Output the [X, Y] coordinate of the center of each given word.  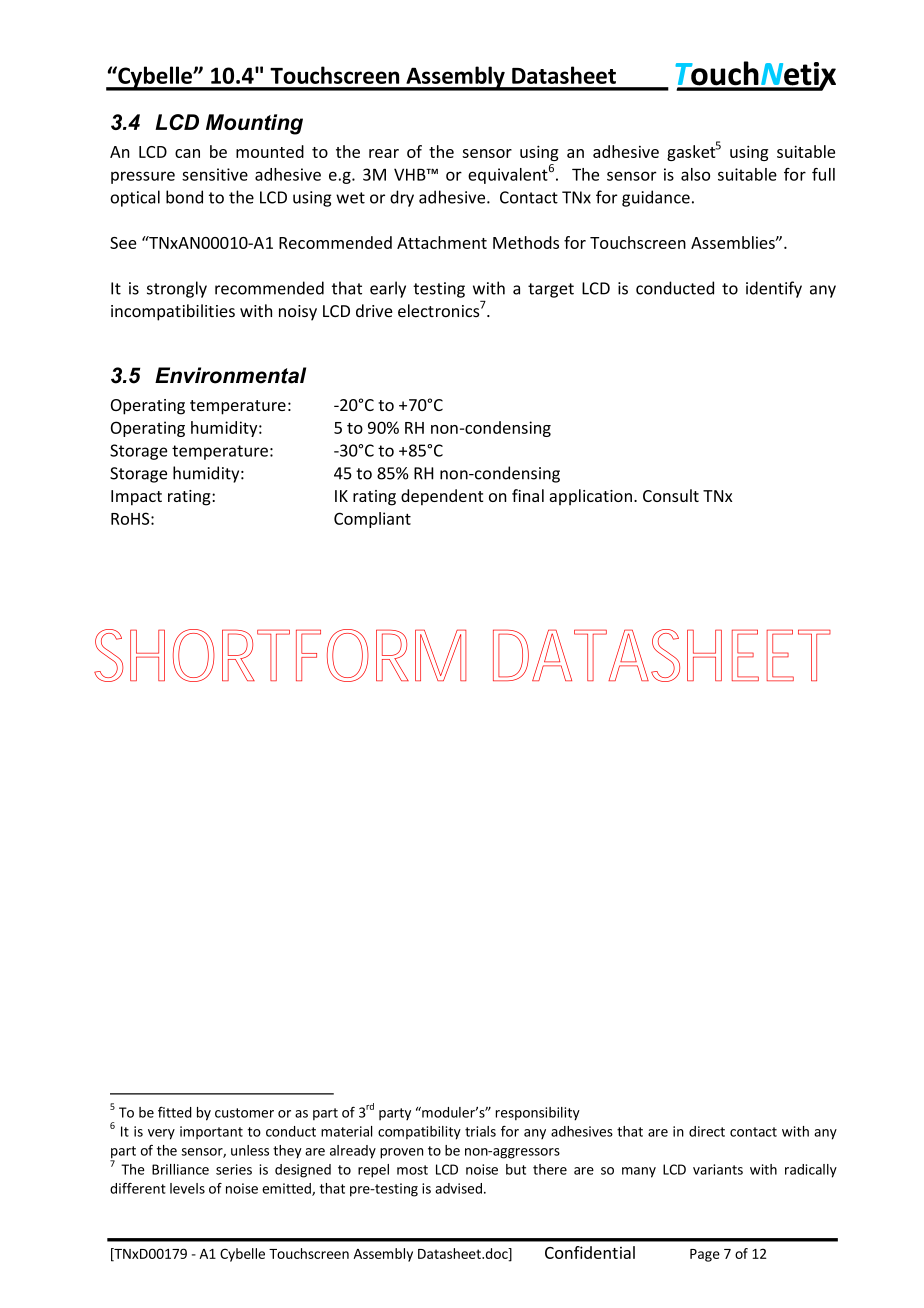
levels [187, 1188]
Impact [136, 498]
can [187, 153]
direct [707, 1131]
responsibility [538, 1114]
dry [402, 198]
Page [705, 1255]
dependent [442, 497]
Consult [671, 495]
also [695, 174]
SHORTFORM [280, 655]
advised [458, 1188]
